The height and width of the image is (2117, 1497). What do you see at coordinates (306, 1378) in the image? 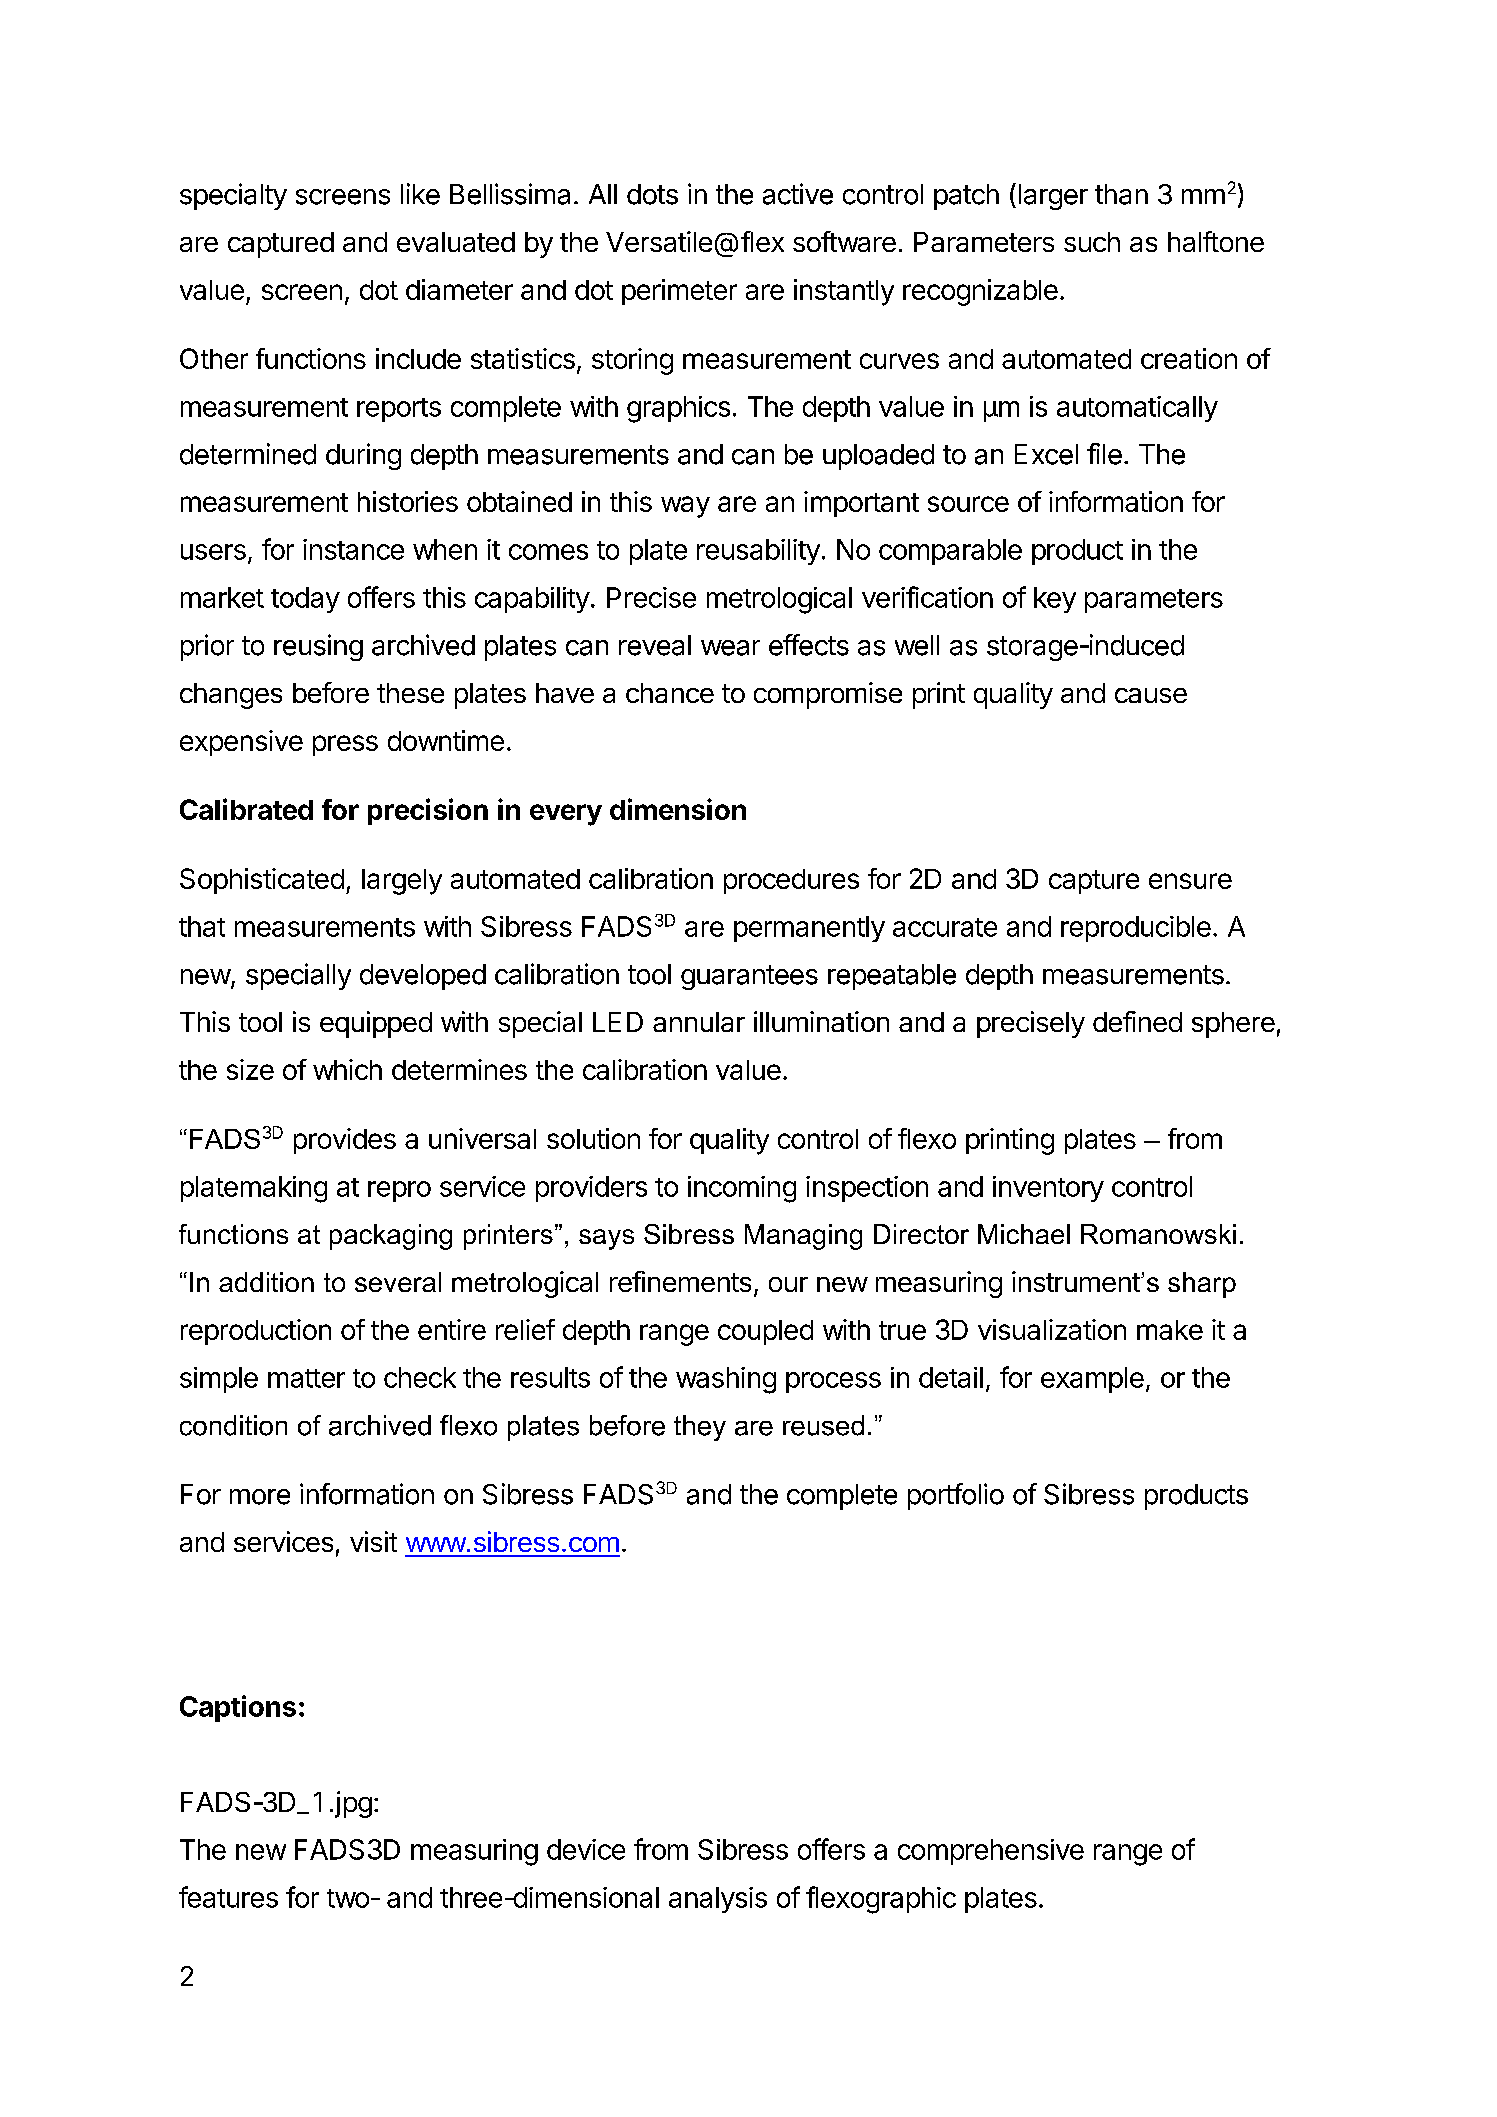
I see `matter` at bounding box center [306, 1378].
